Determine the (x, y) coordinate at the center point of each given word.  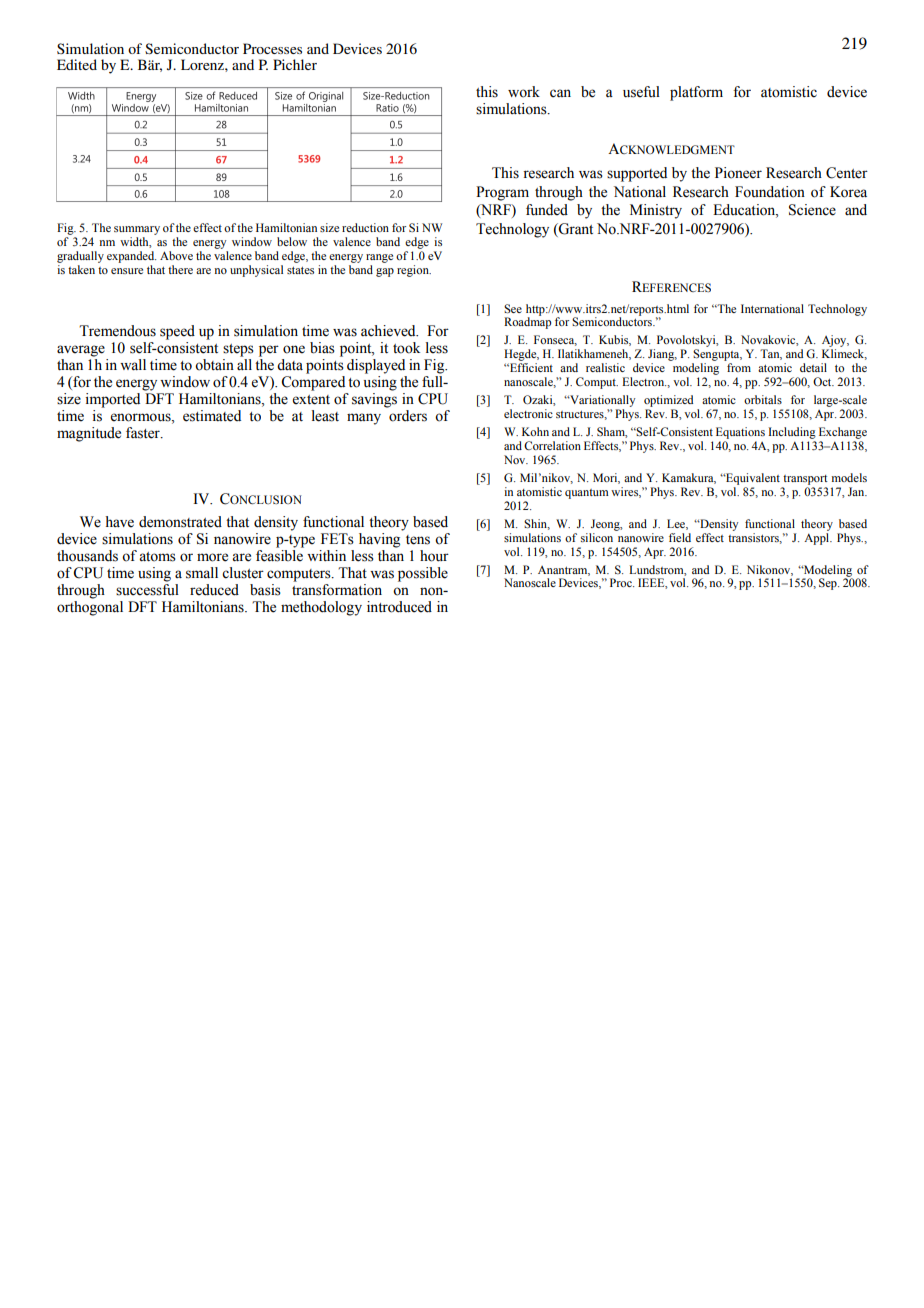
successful (147, 590)
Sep (829, 584)
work (524, 92)
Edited (77, 64)
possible (423, 574)
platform (696, 93)
